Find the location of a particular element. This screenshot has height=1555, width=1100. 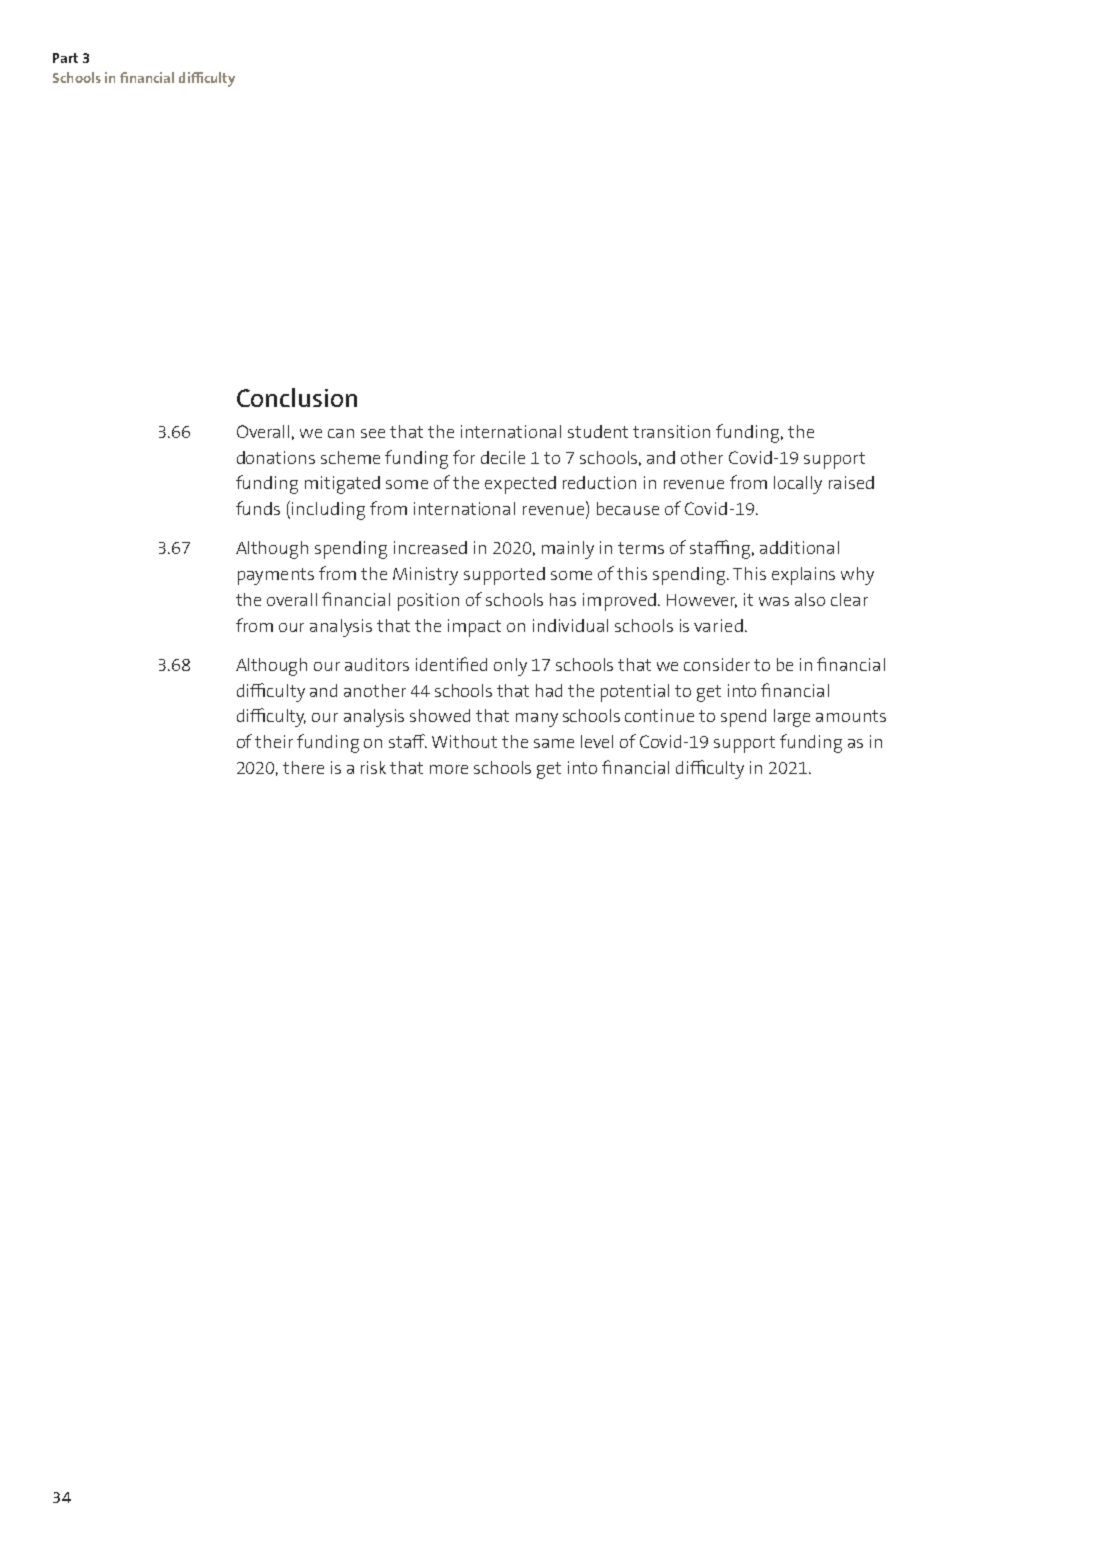

locally is located at coordinates (798, 485).
